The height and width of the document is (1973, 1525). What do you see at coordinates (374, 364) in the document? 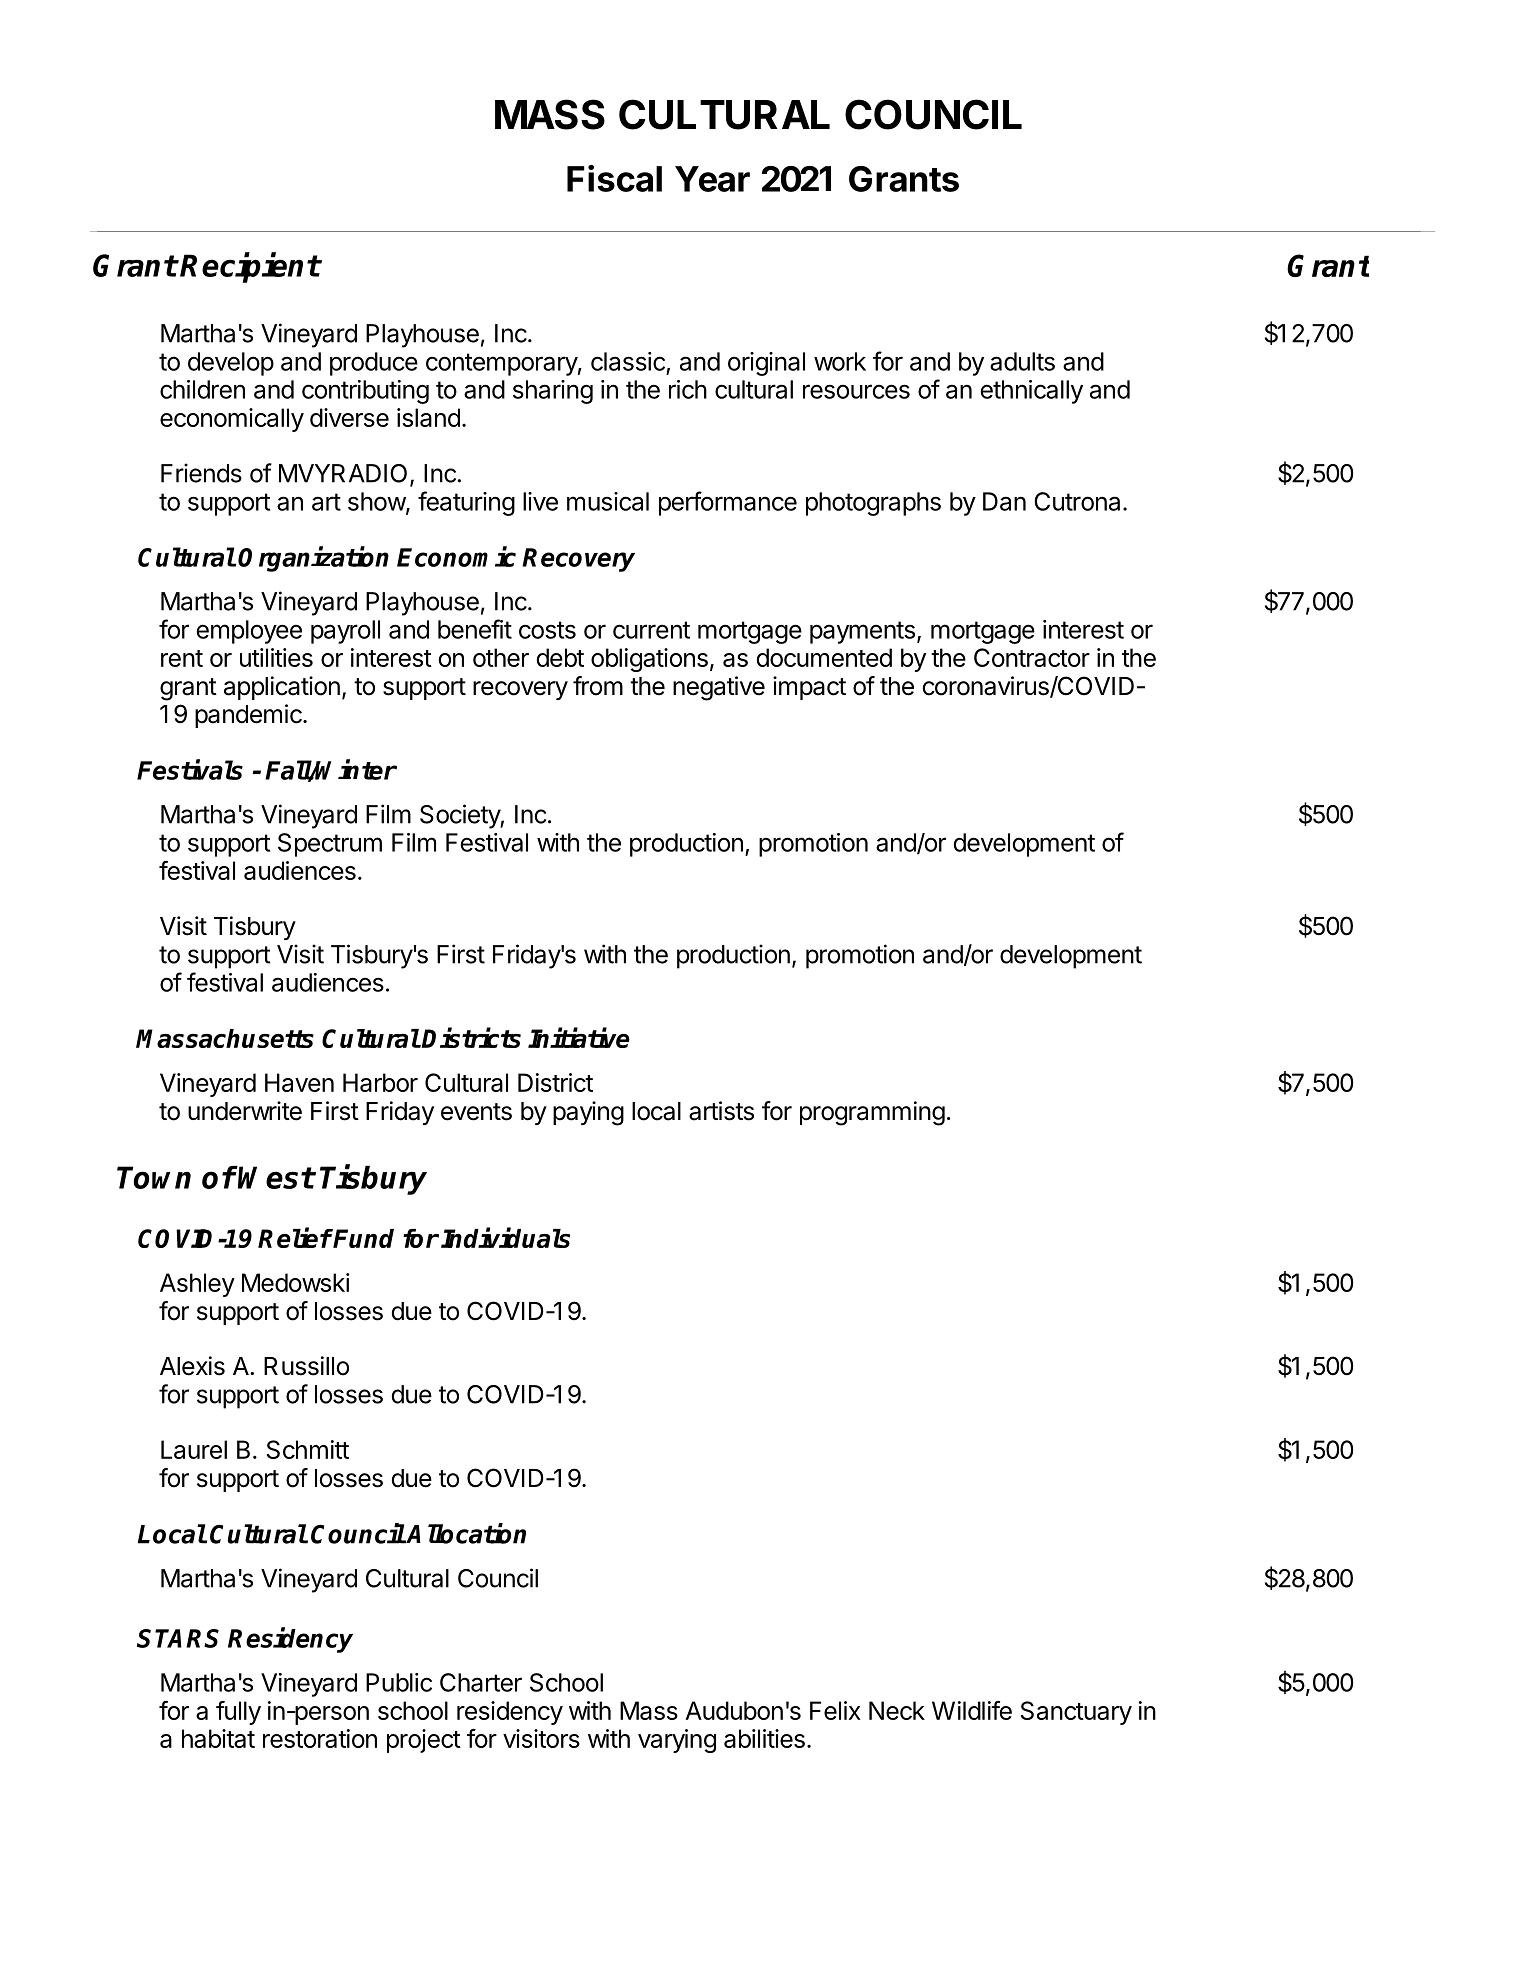
I see `produce` at bounding box center [374, 364].
